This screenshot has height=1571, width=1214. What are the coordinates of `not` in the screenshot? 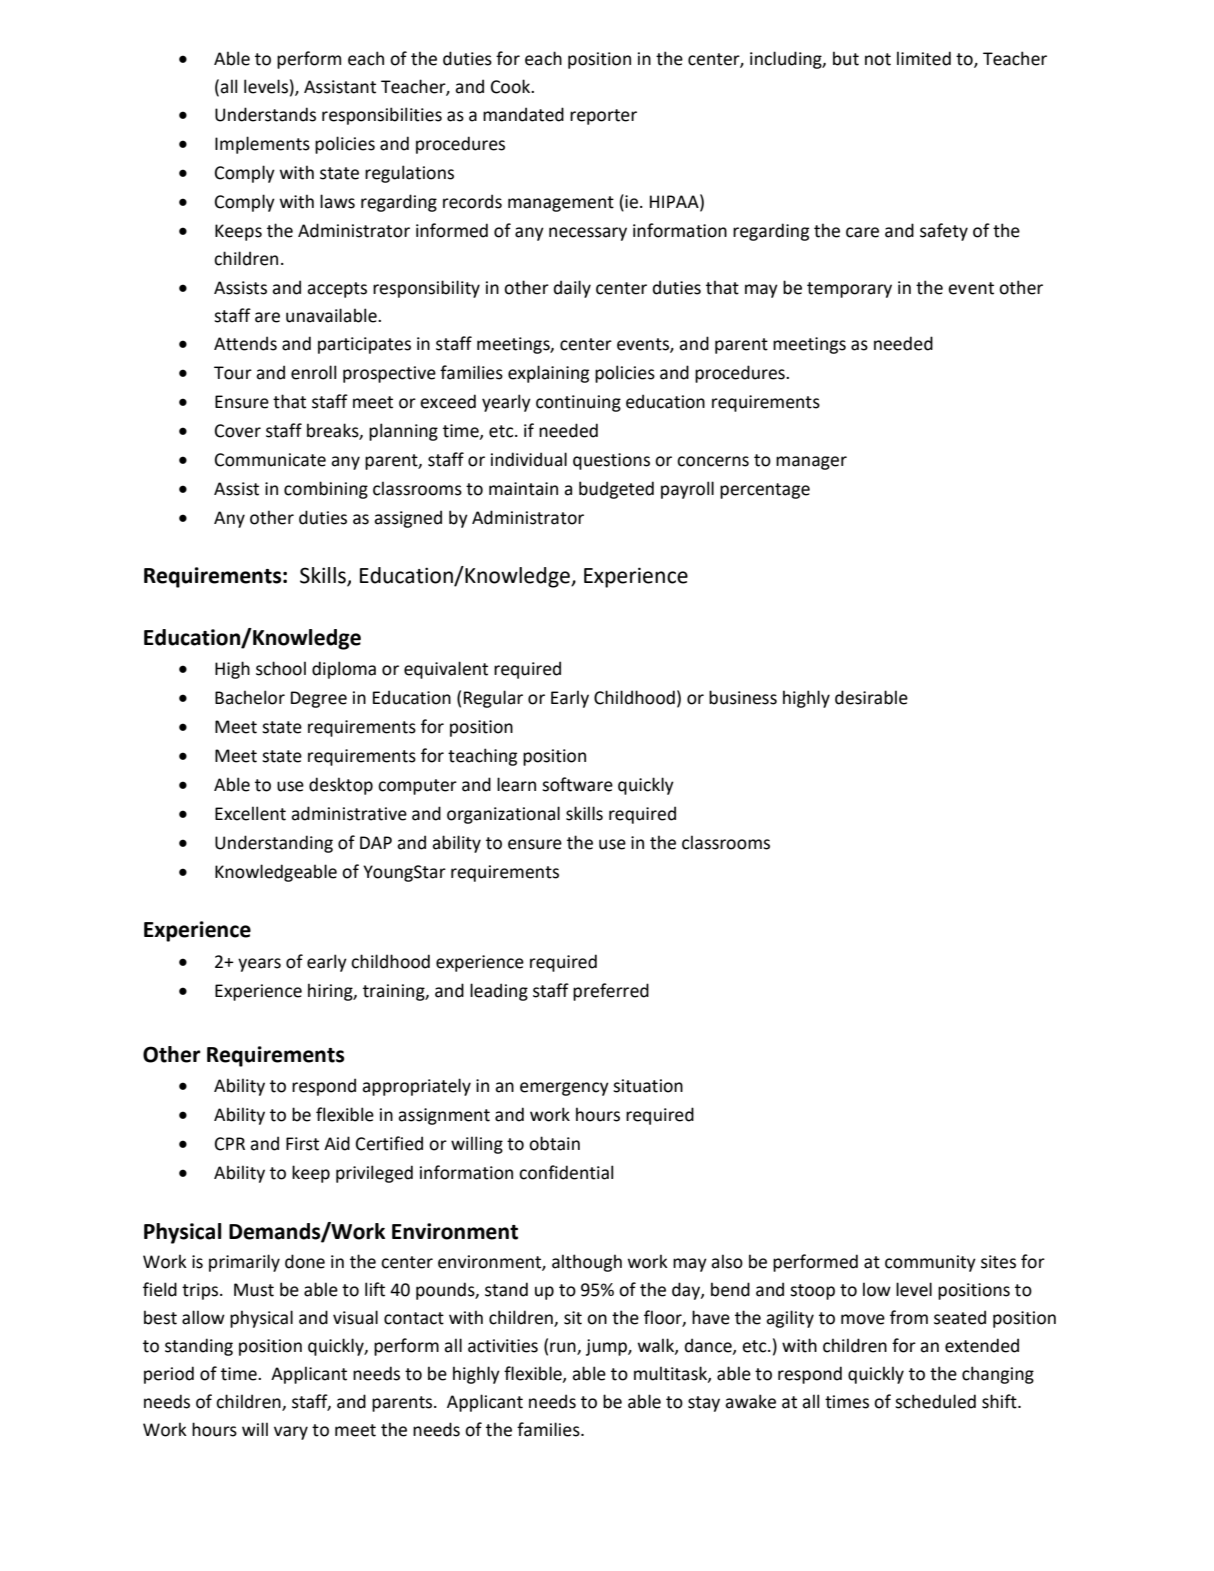 It's located at (878, 59).
